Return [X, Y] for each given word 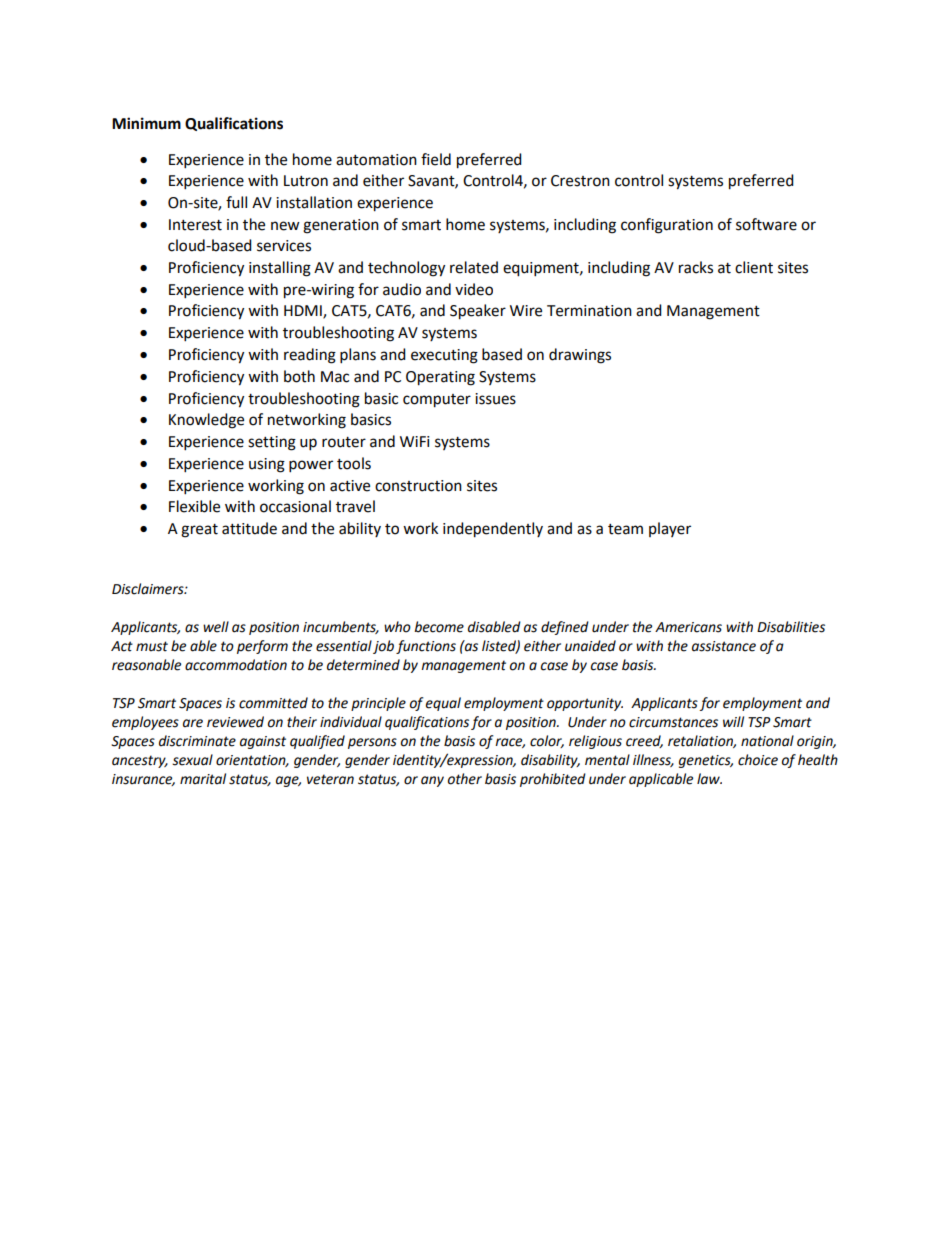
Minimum [146, 123]
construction [418, 486]
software [766, 224]
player [670, 529]
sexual [192, 760]
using [267, 465]
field [436, 159]
